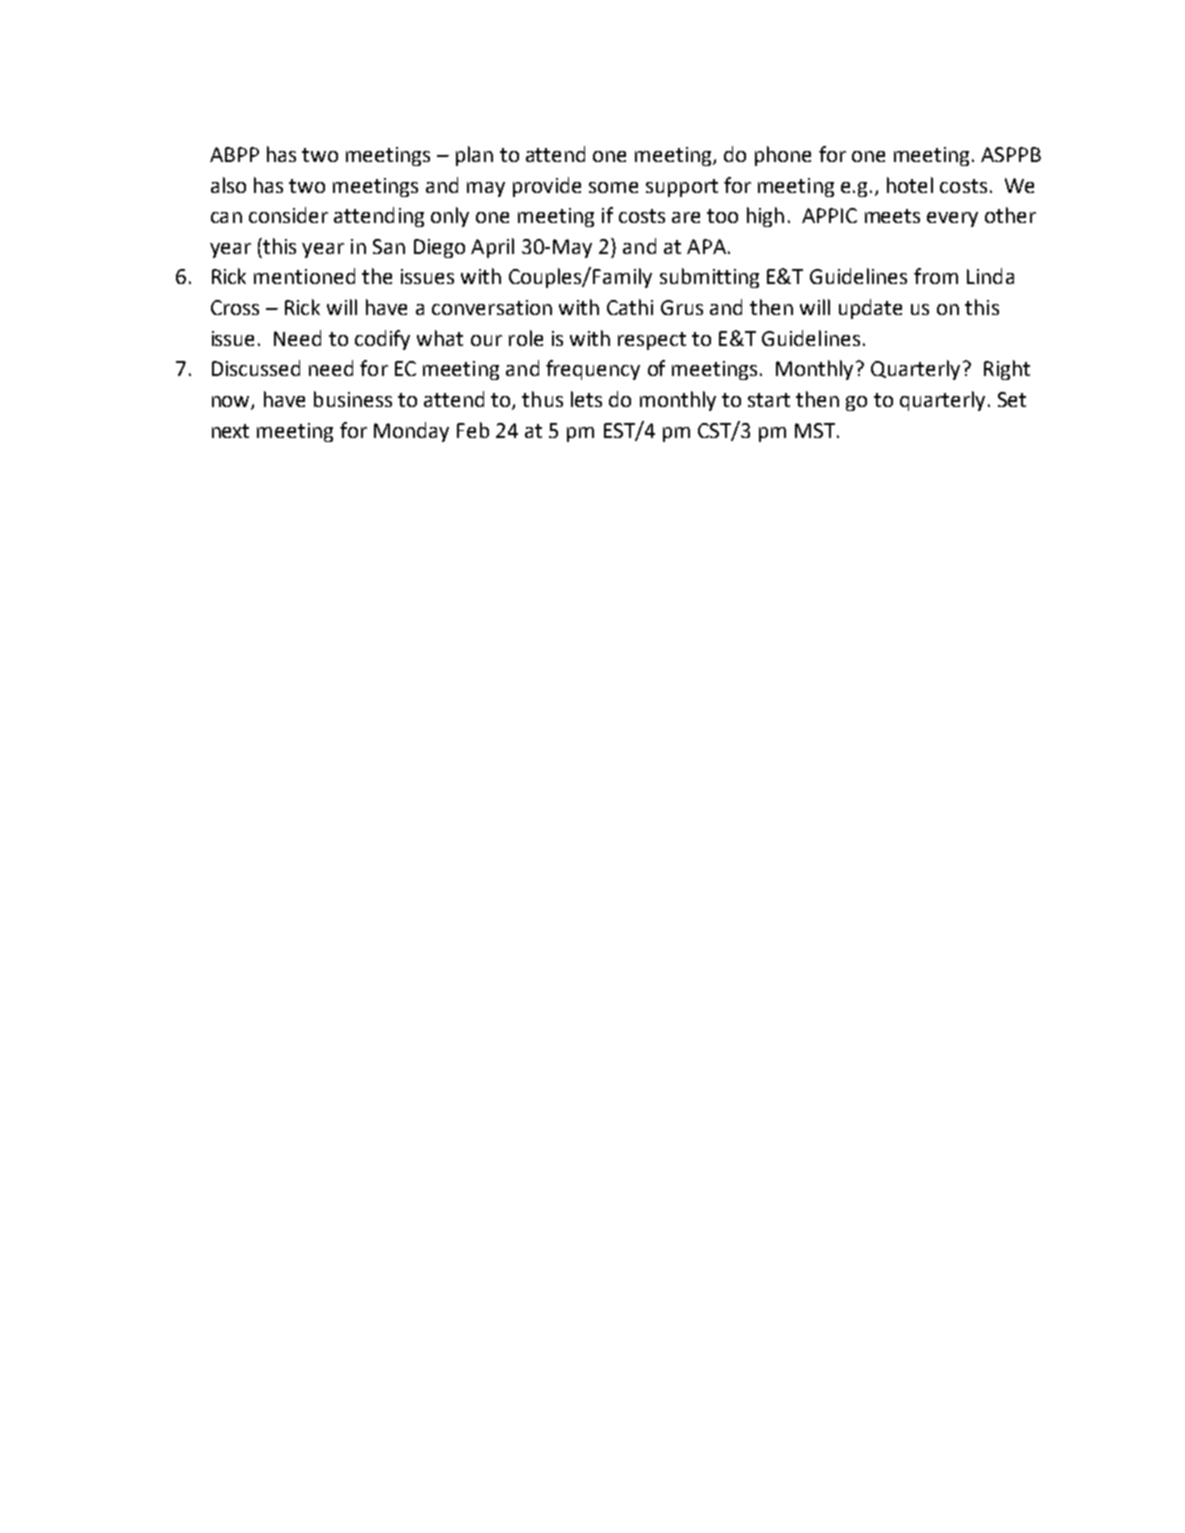  Describe the element at coordinates (686, 217) in the screenshot. I see `are` at that location.
